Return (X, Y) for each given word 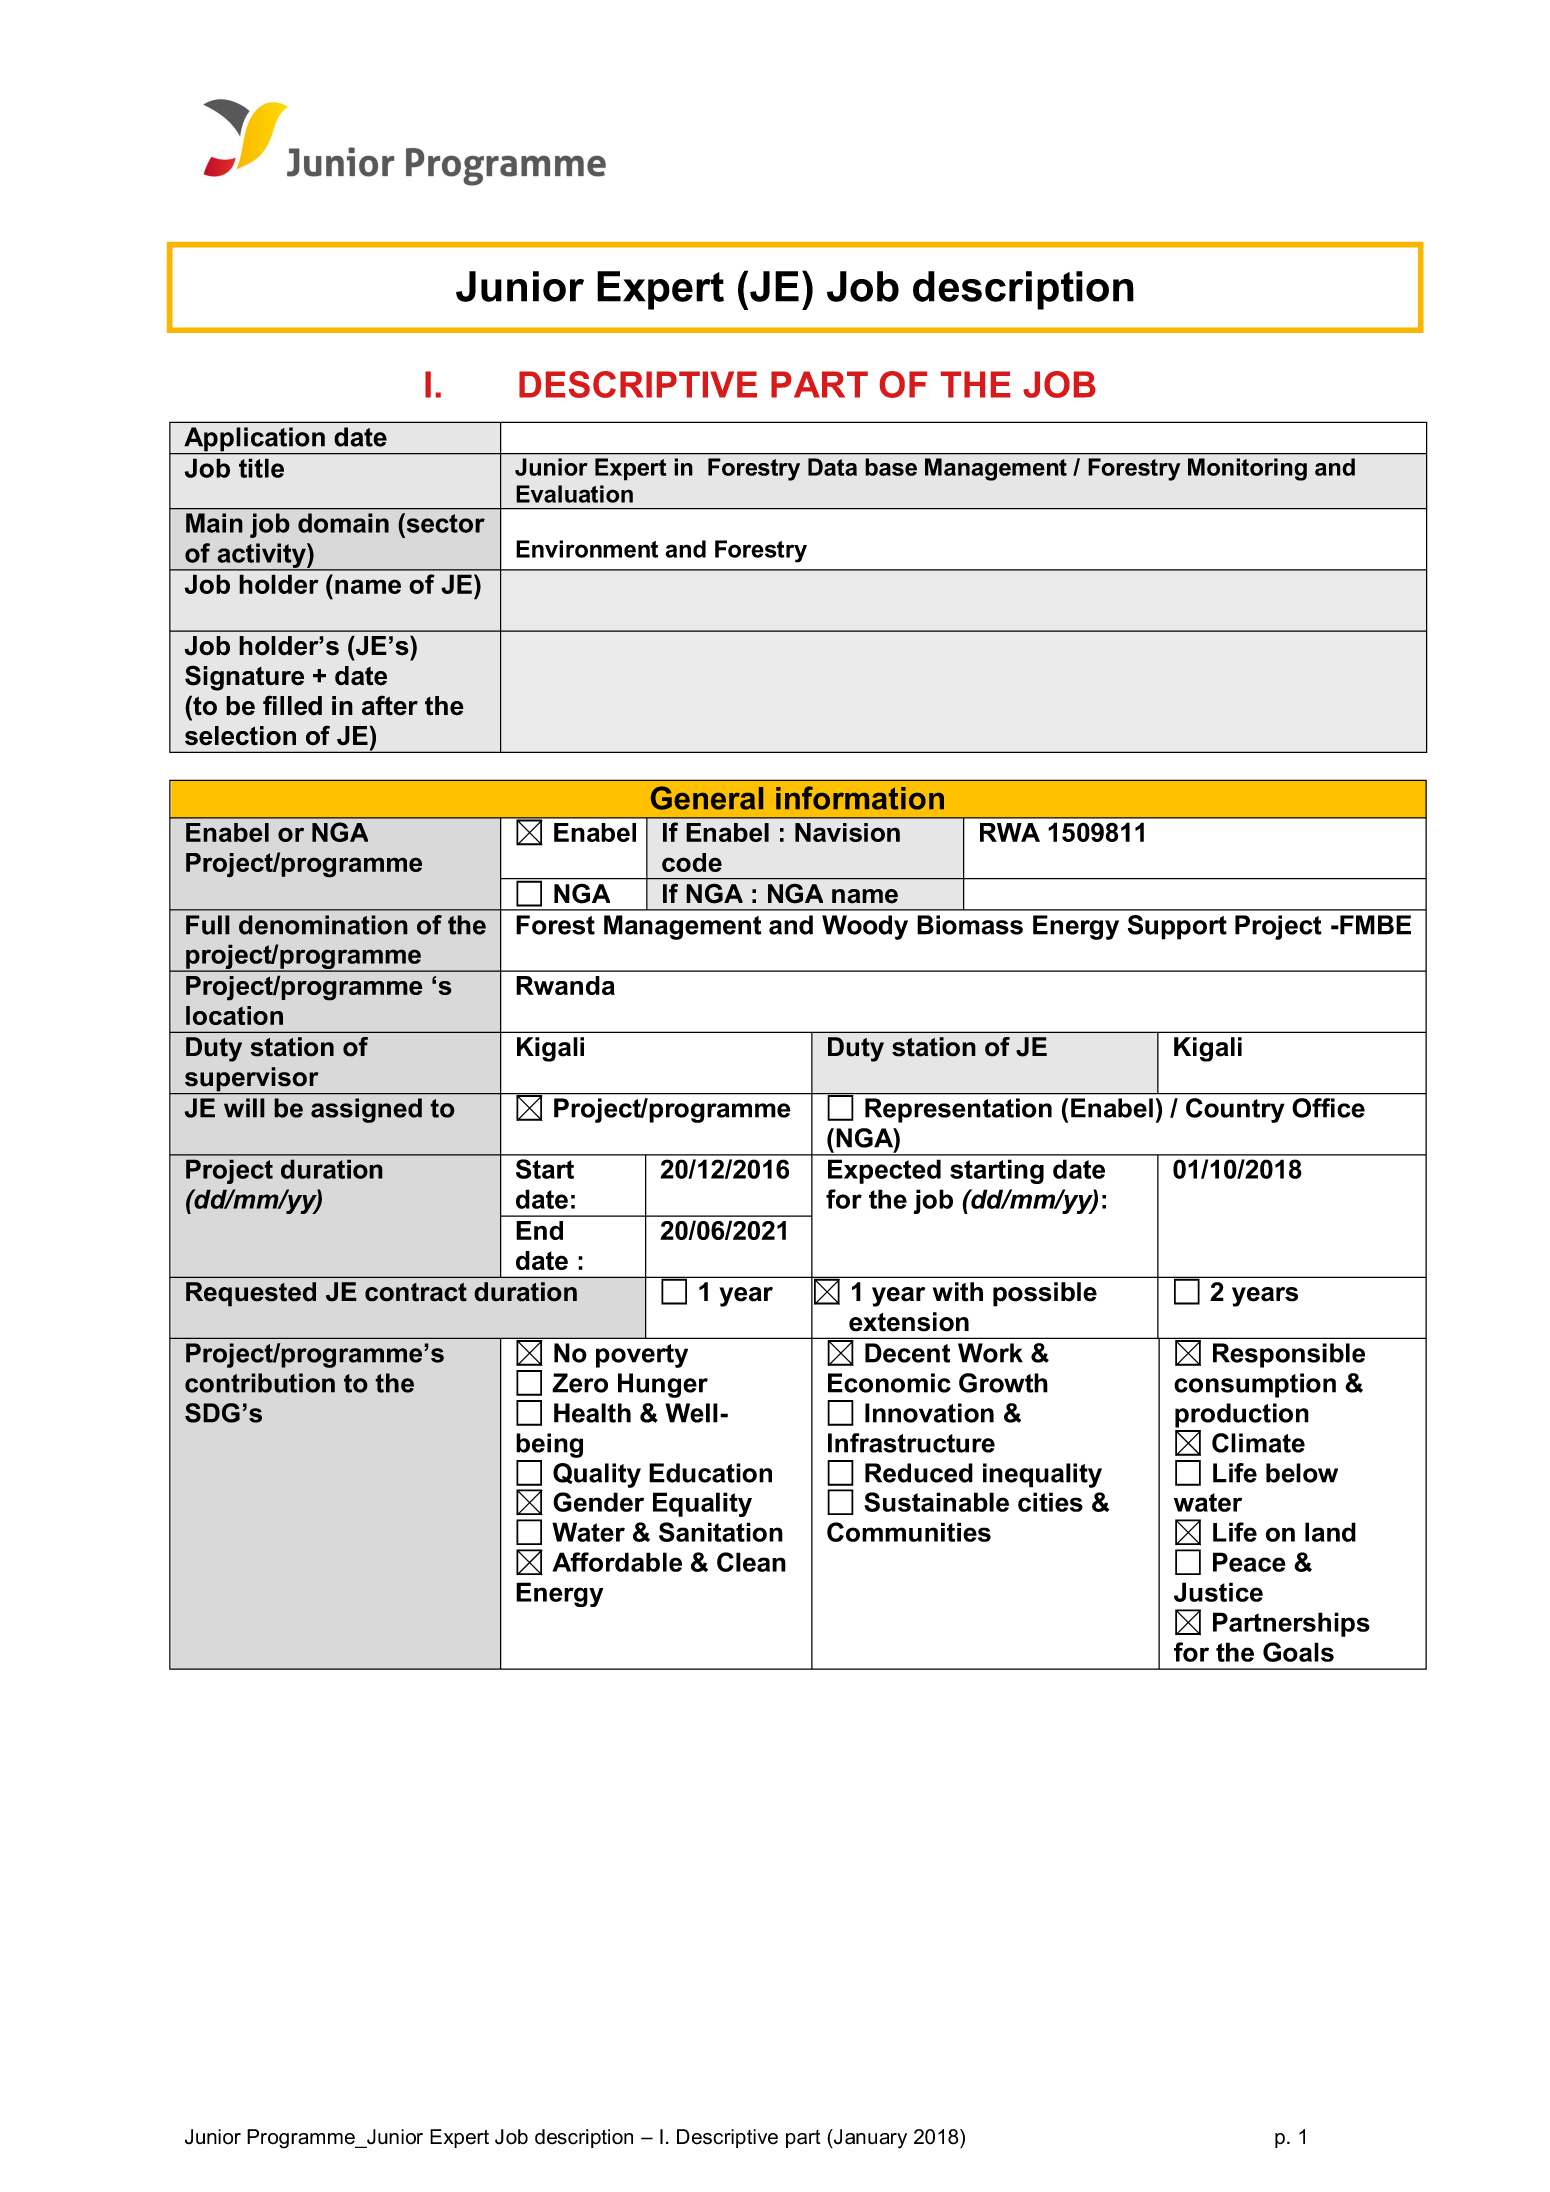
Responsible (1289, 1355)
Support (1177, 927)
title (261, 468)
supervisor (251, 1080)
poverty (642, 1356)
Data (832, 467)
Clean (751, 1562)
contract (416, 1292)
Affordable (617, 1562)
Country (1235, 1110)
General (707, 798)
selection (240, 736)
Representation (958, 1110)
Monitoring (1247, 469)
